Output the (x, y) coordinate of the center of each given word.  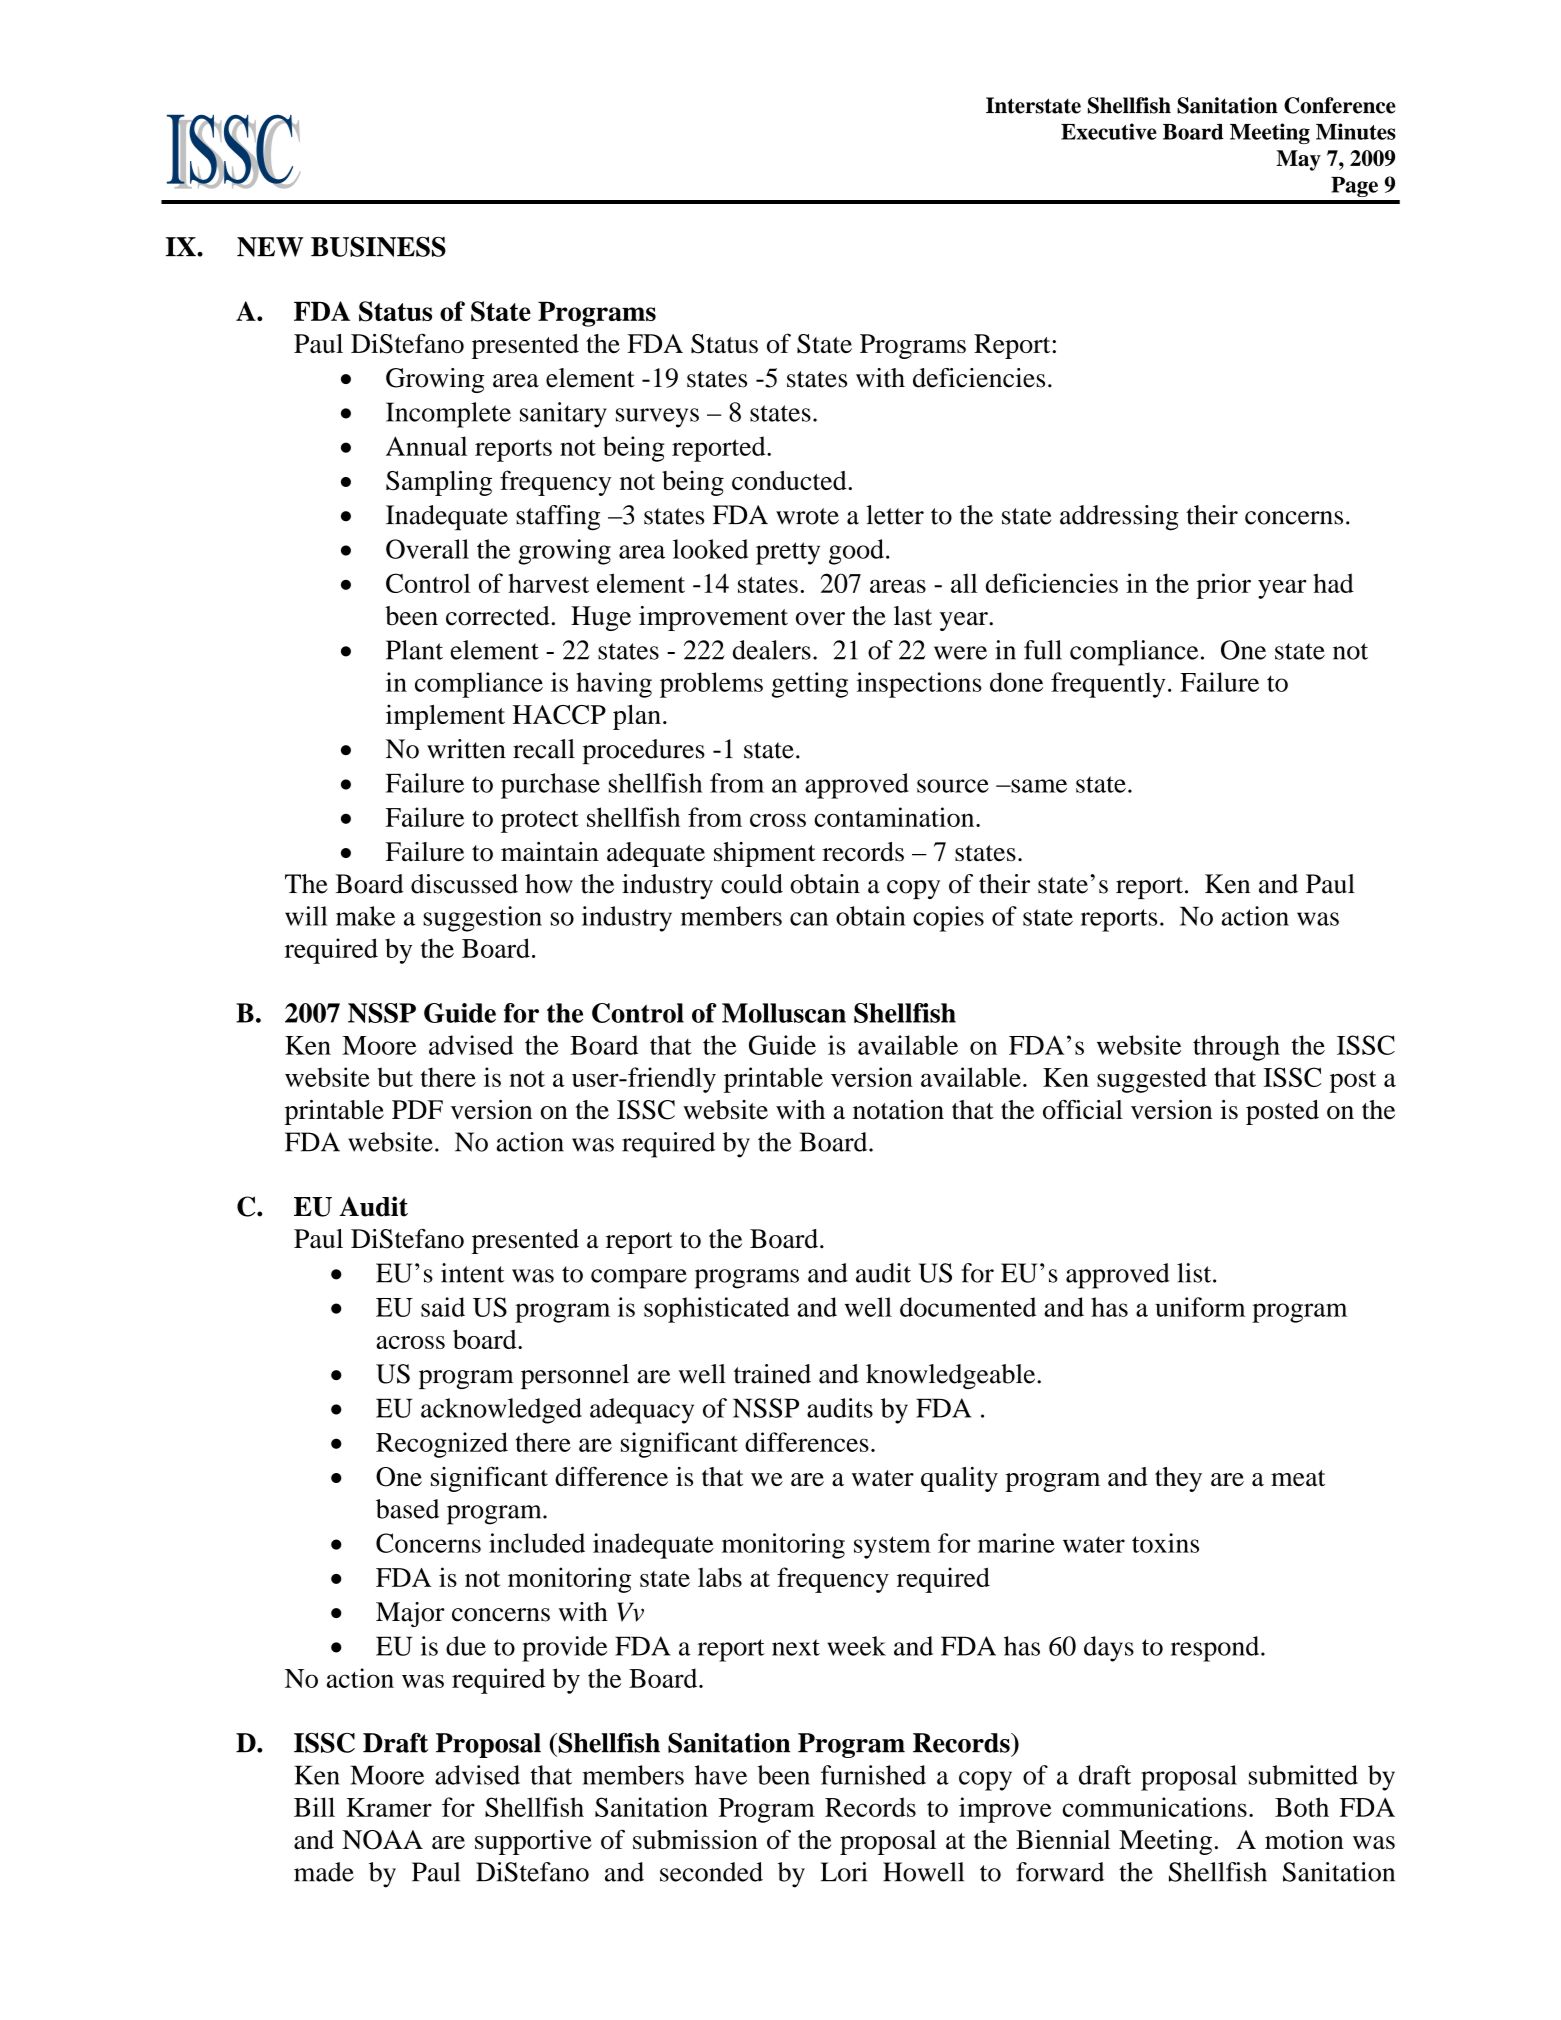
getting (810, 685)
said (443, 1307)
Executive (1109, 131)
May (1298, 160)
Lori (844, 1872)
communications (1155, 1807)
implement (445, 717)
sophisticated (716, 1310)
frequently (1108, 685)
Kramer (389, 1807)
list (1195, 1273)
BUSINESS (378, 246)
